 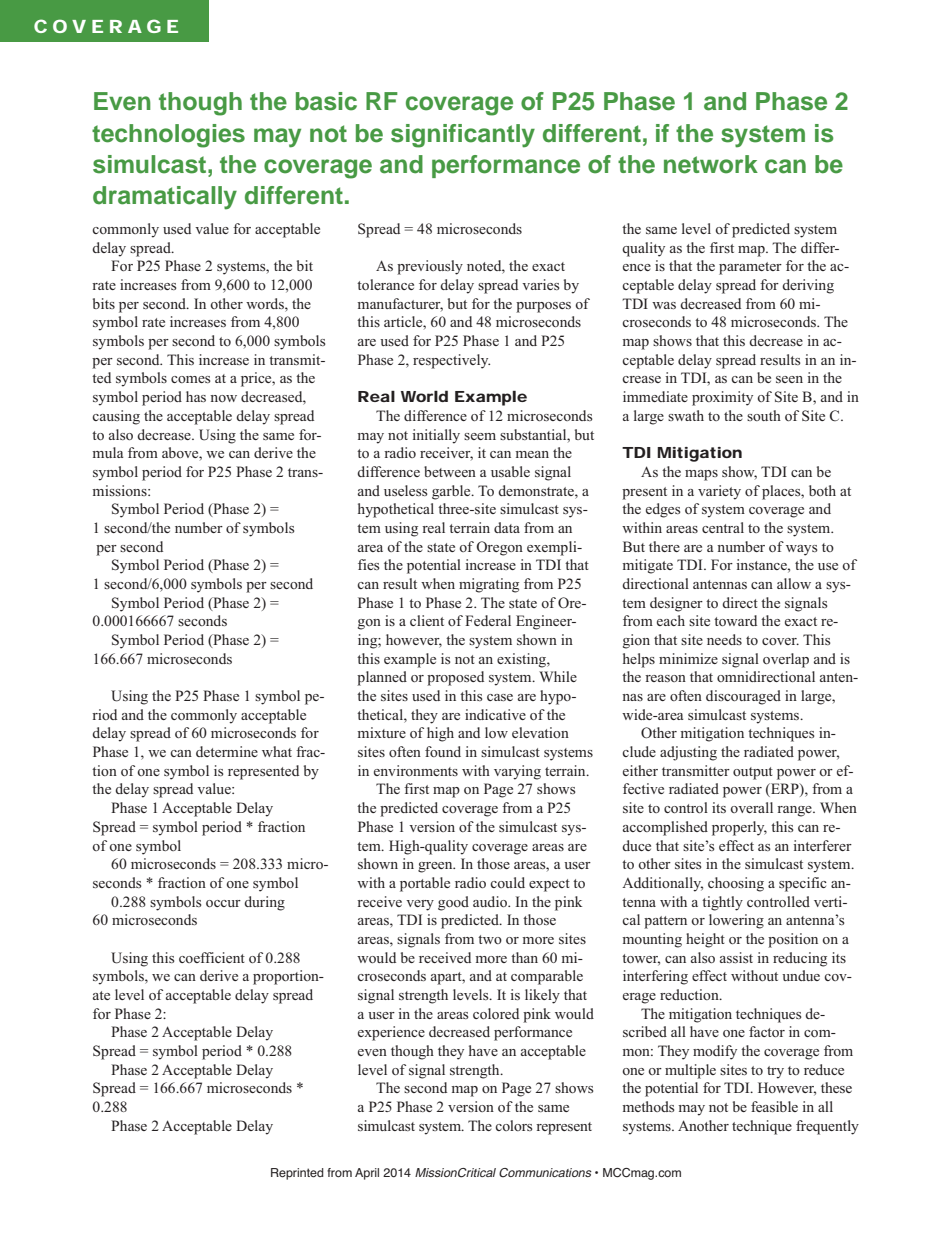 I want to click on determine, so click(x=227, y=751).
